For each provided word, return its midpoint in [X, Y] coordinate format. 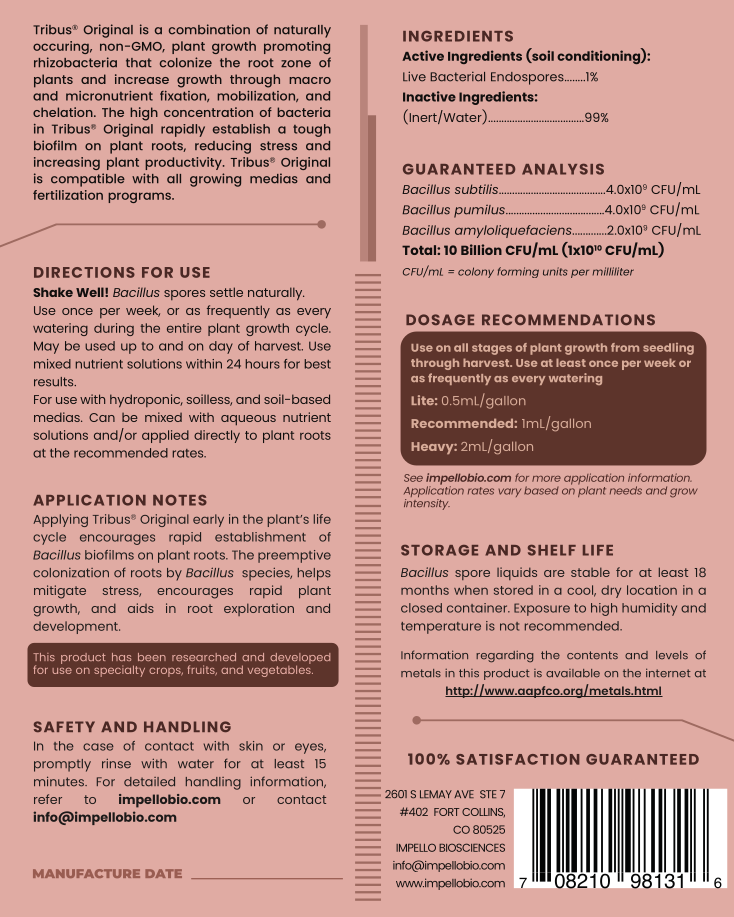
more [546, 479]
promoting [297, 47]
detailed [149, 782]
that [139, 63]
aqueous [248, 420]
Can [102, 417]
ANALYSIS [563, 169]
